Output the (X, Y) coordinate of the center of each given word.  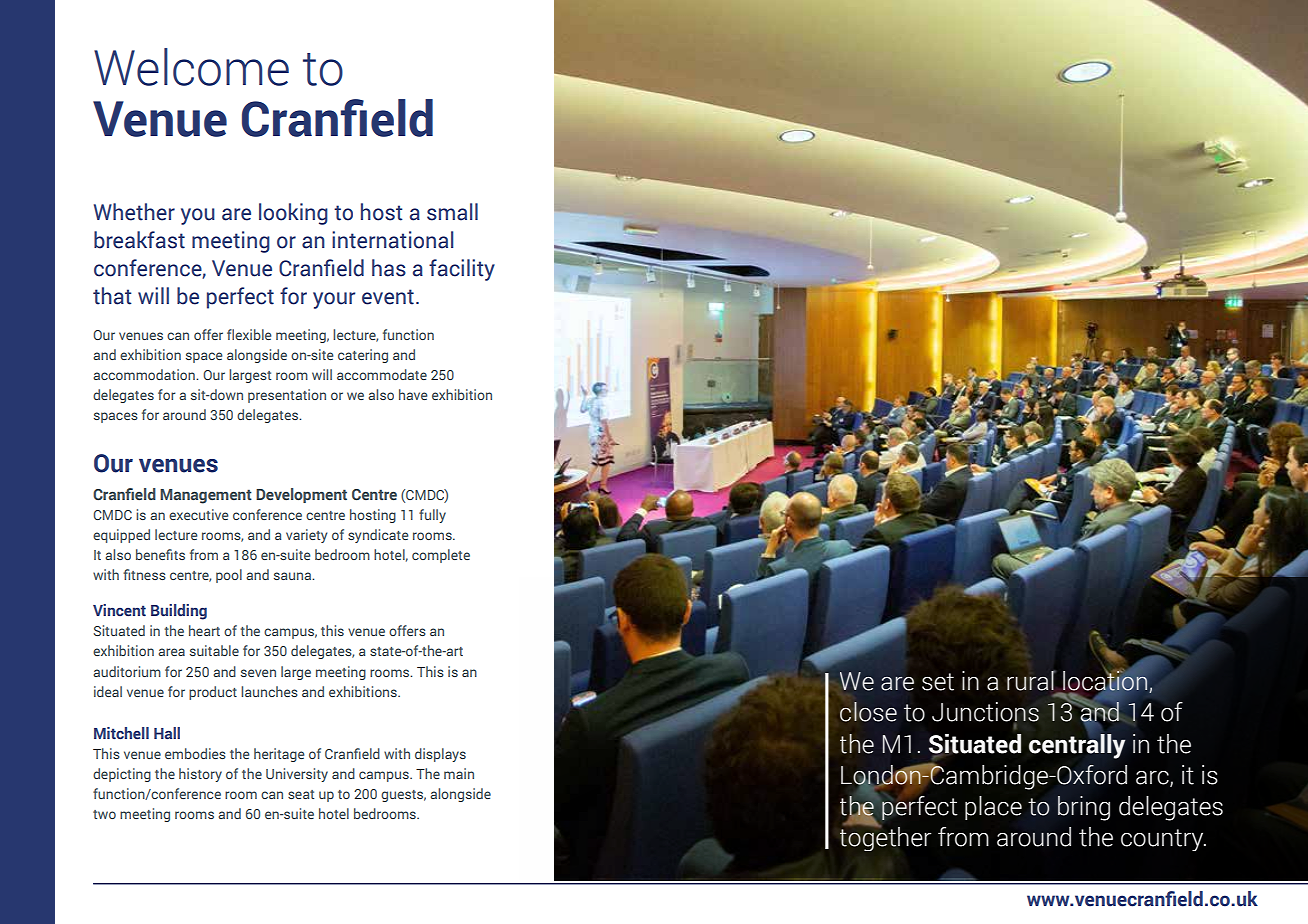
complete (441, 556)
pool (229, 576)
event (388, 297)
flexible (249, 334)
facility (462, 270)
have (413, 394)
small (452, 212)
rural (1031, 681)
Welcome (191, 67)
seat (301, 794)
